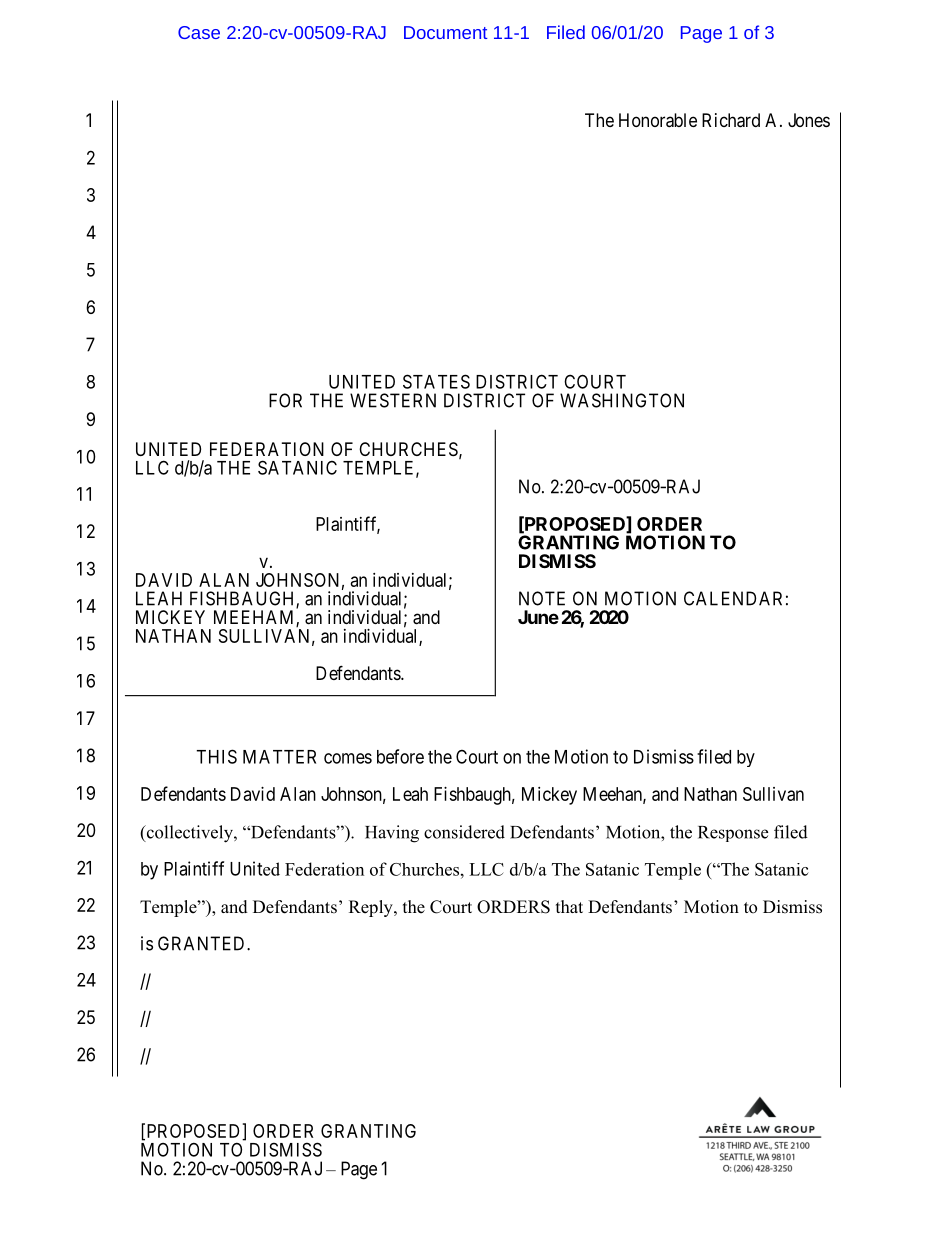 The height and width of the document is (1233, 952). What do you see at coordinates (569, 906) in the document?
I see `that` at bounding box center [569, 906].
